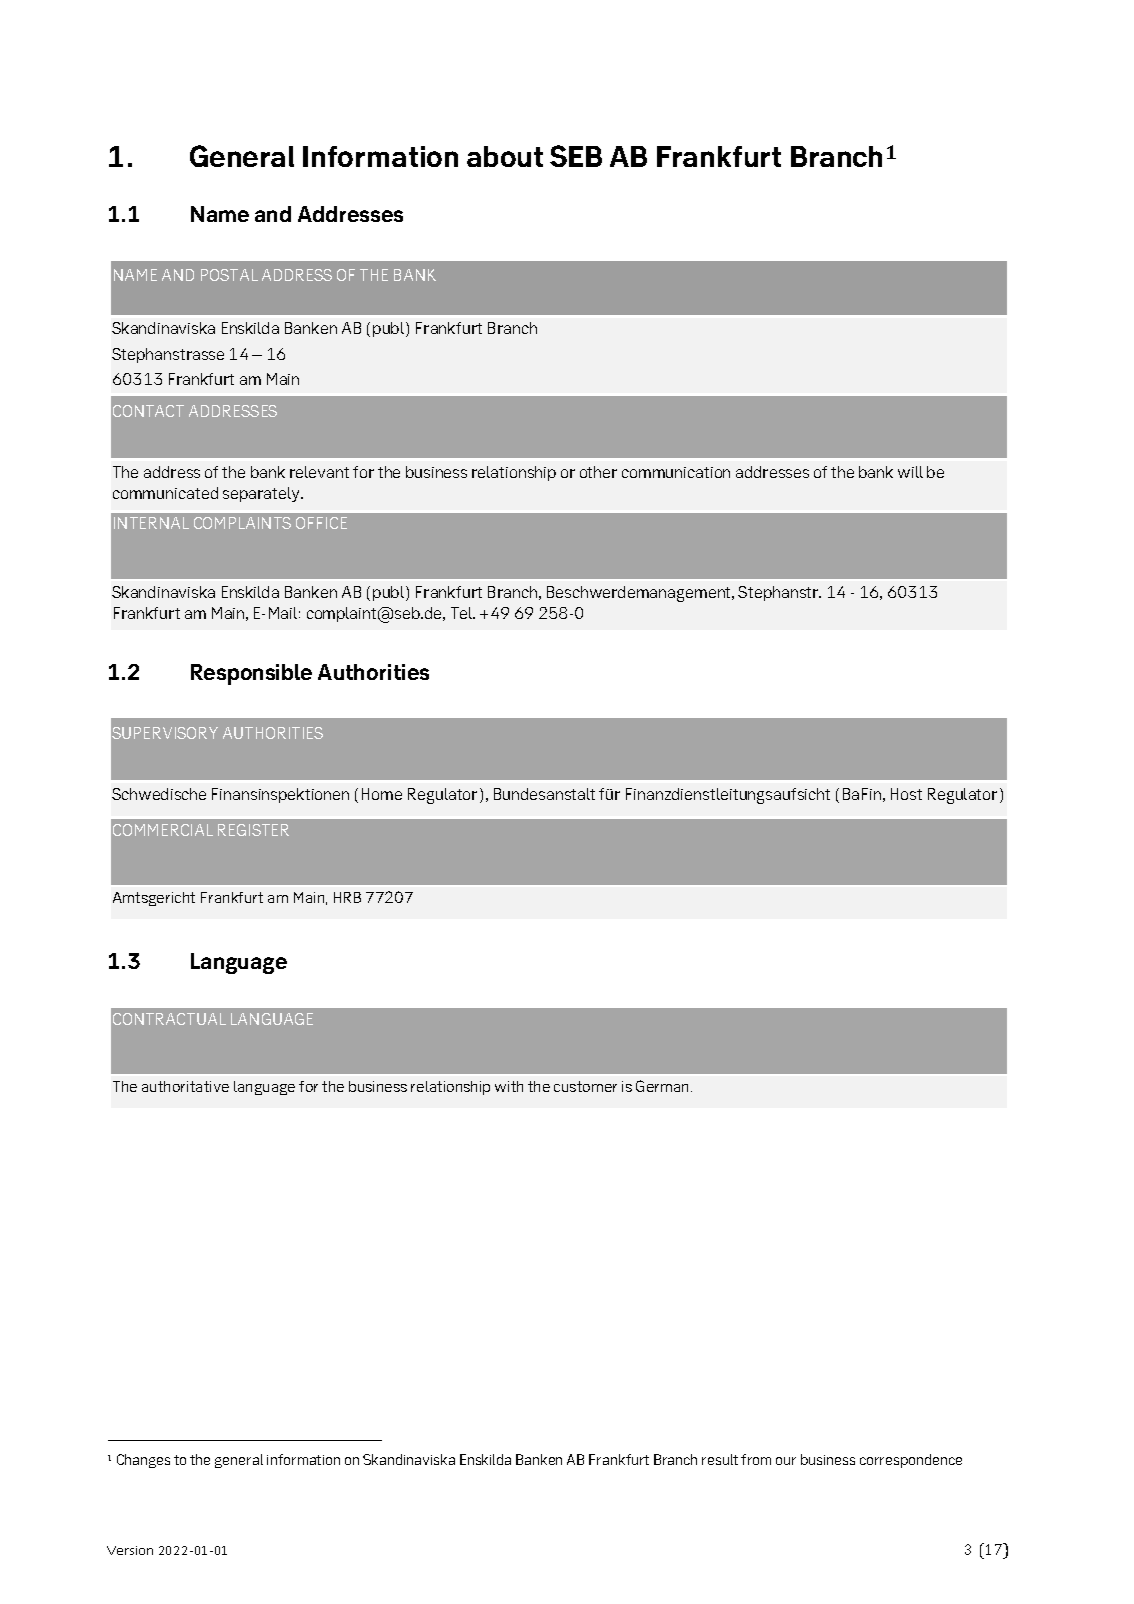 The height and width of the image is (1604, 1134). What do you see at coordinates (382, 794) in the image?
I see `Home` at bounding box center [382, 794].
